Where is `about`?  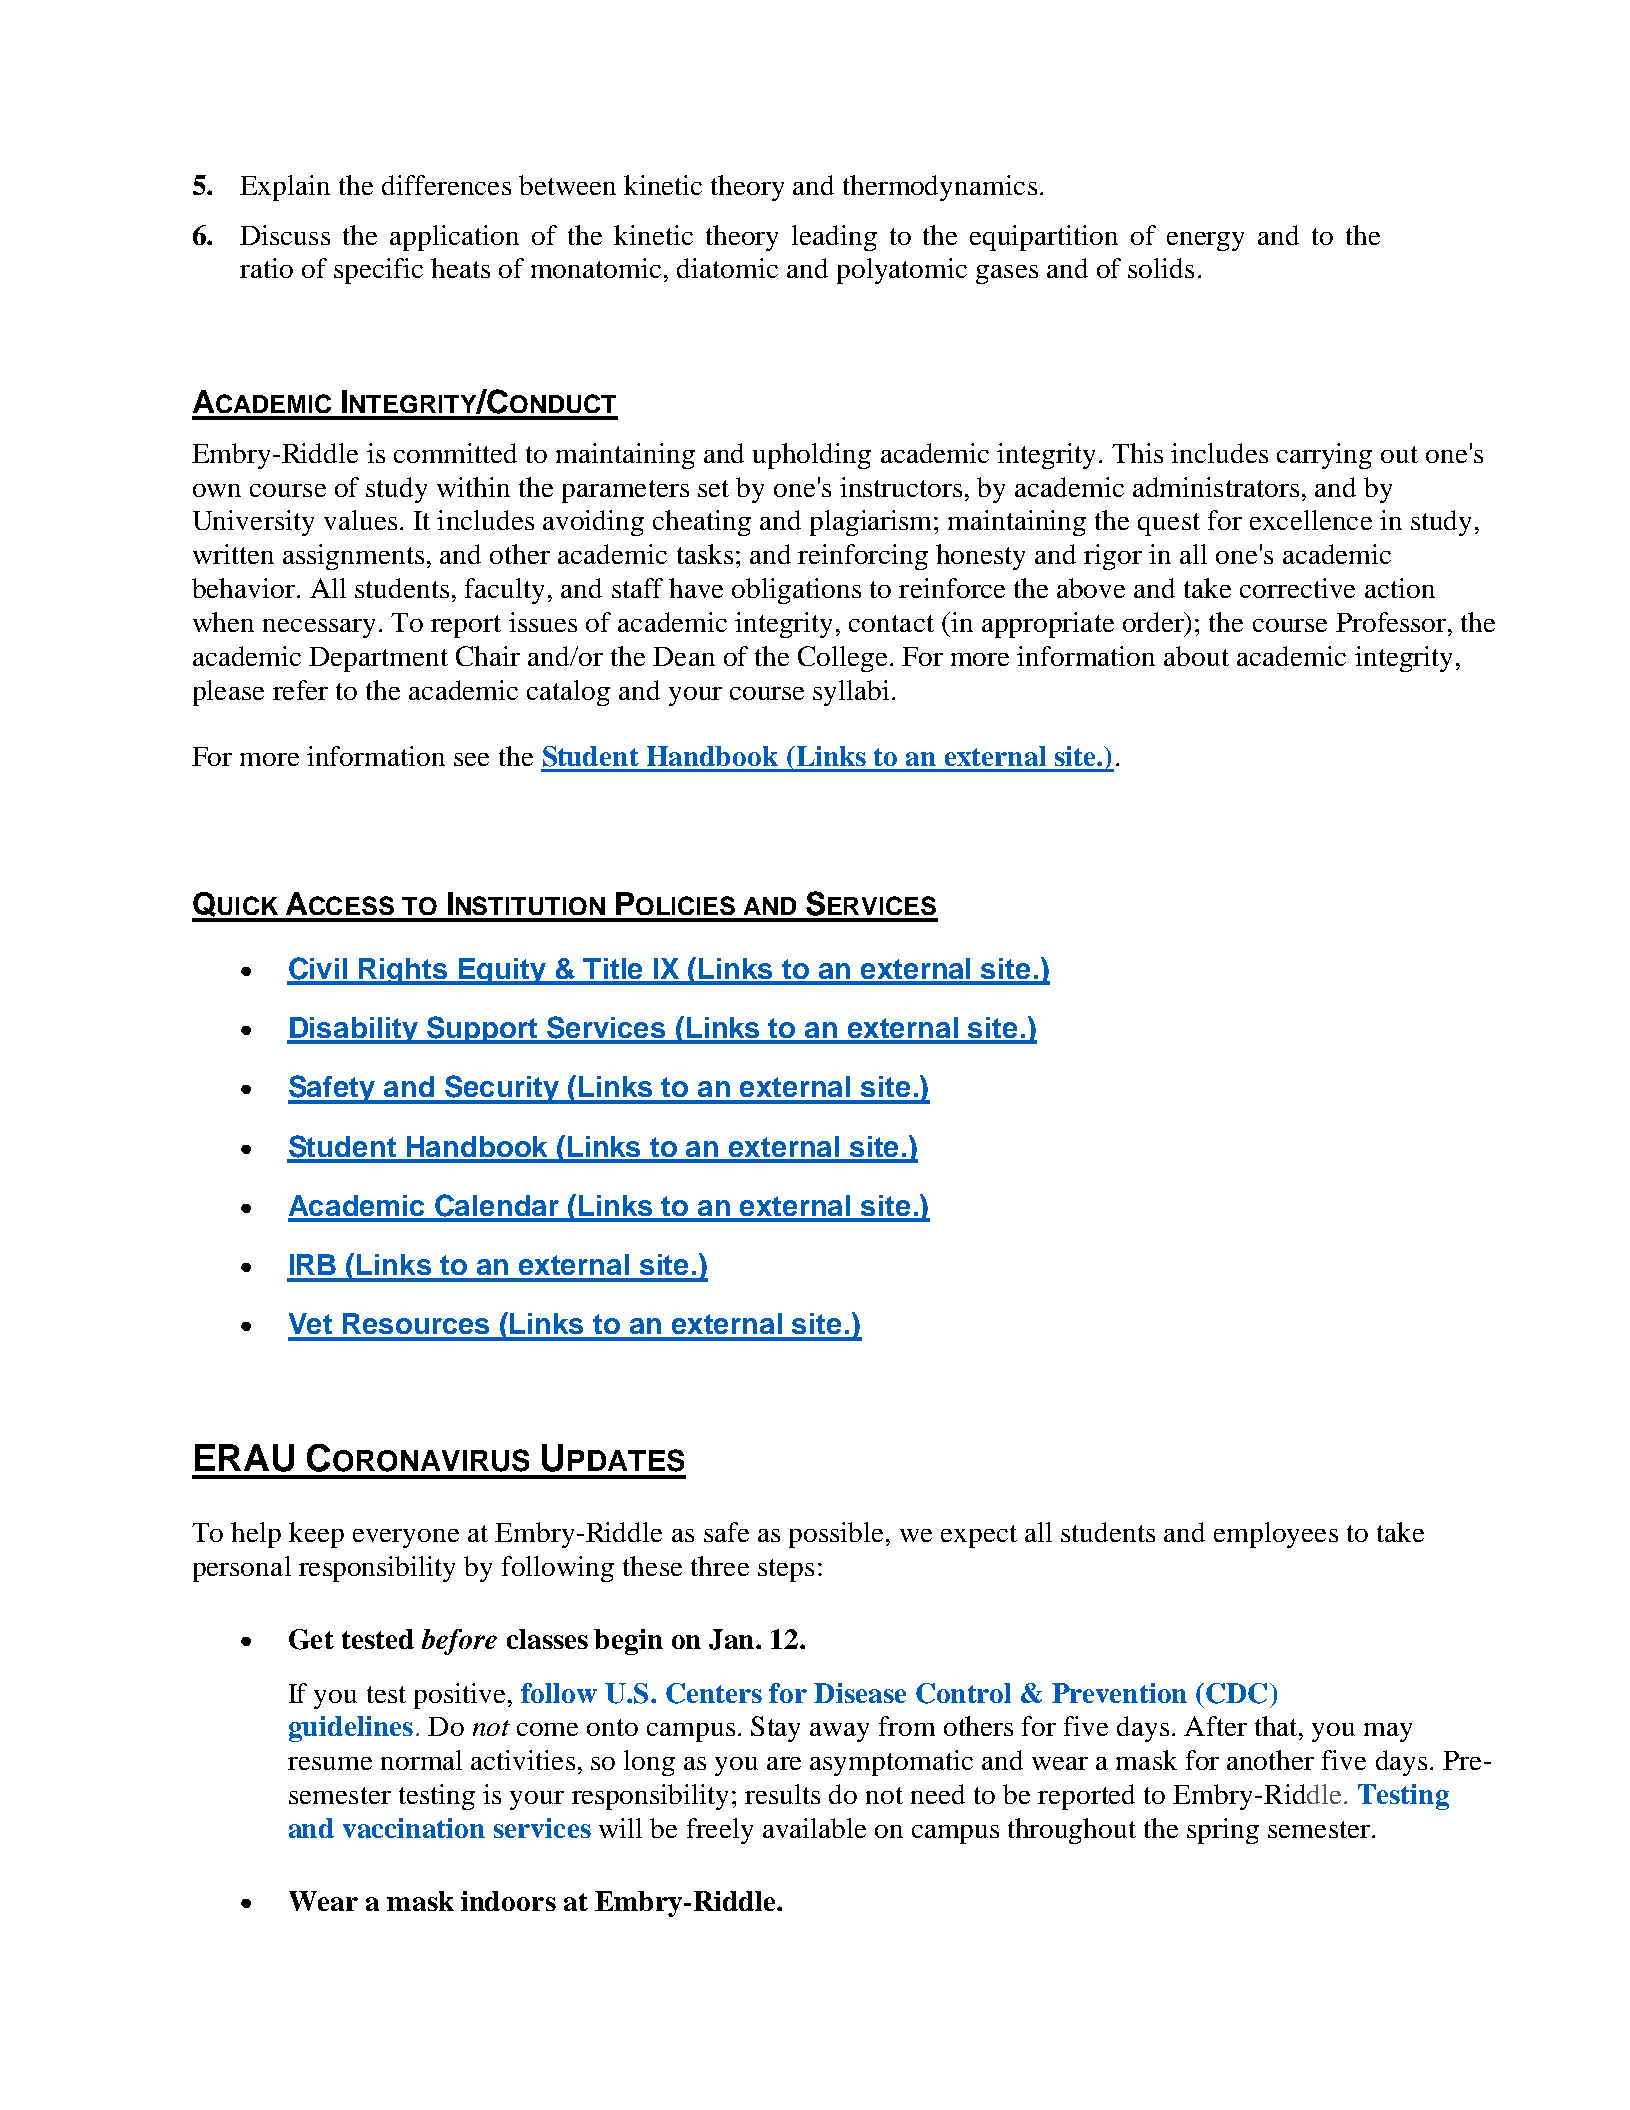 about is located at coordinates (1196, 656).
